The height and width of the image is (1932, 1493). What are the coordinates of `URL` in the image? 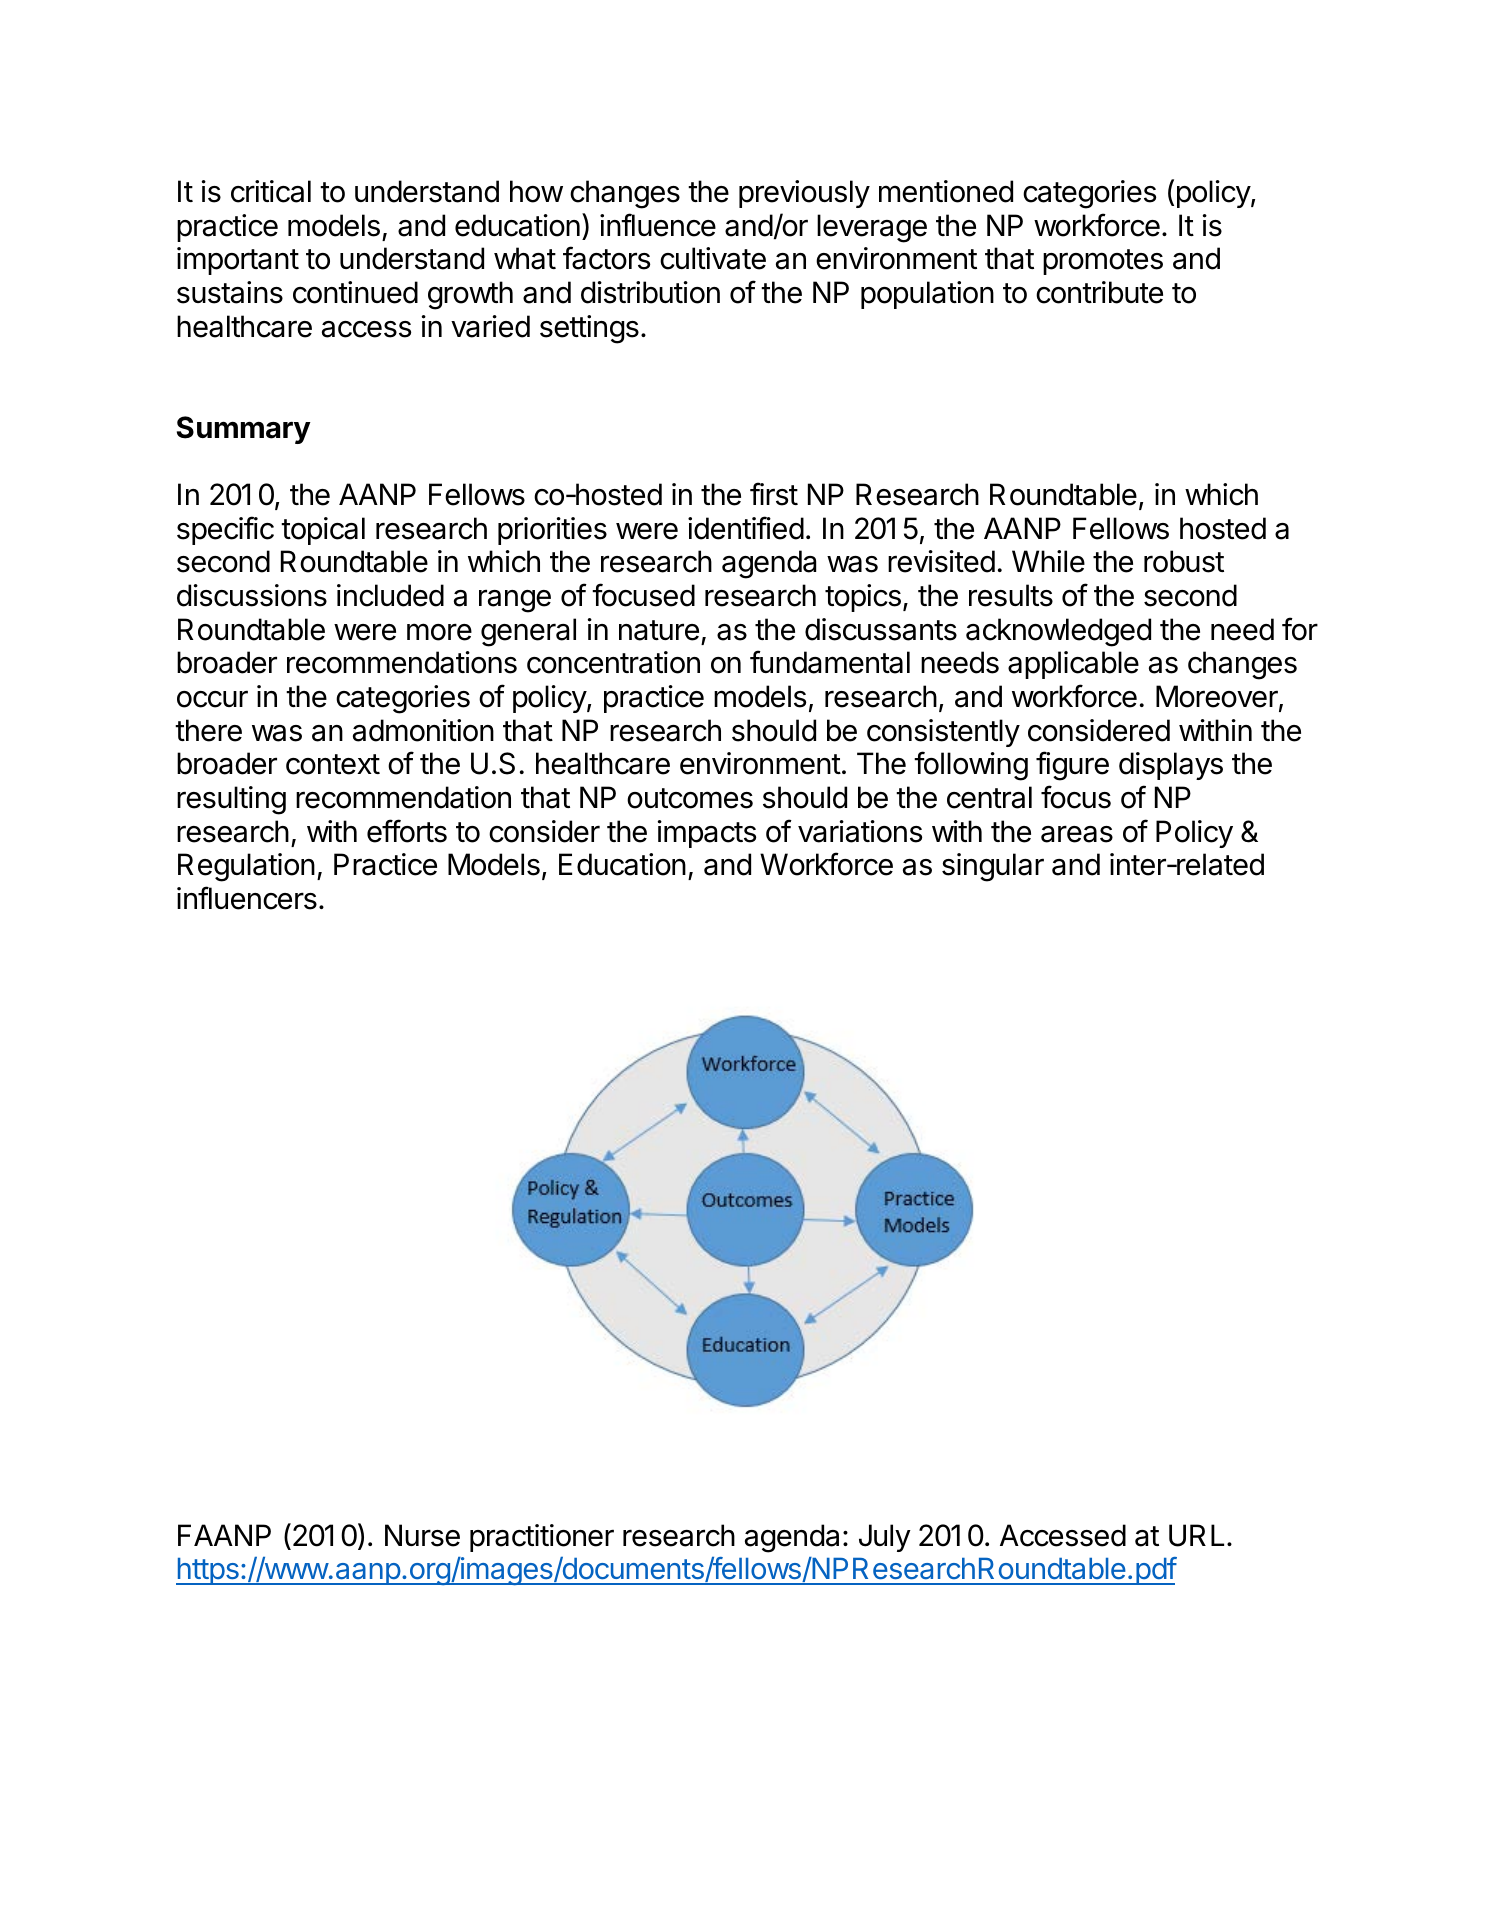 It's located at (1196, 1535).
